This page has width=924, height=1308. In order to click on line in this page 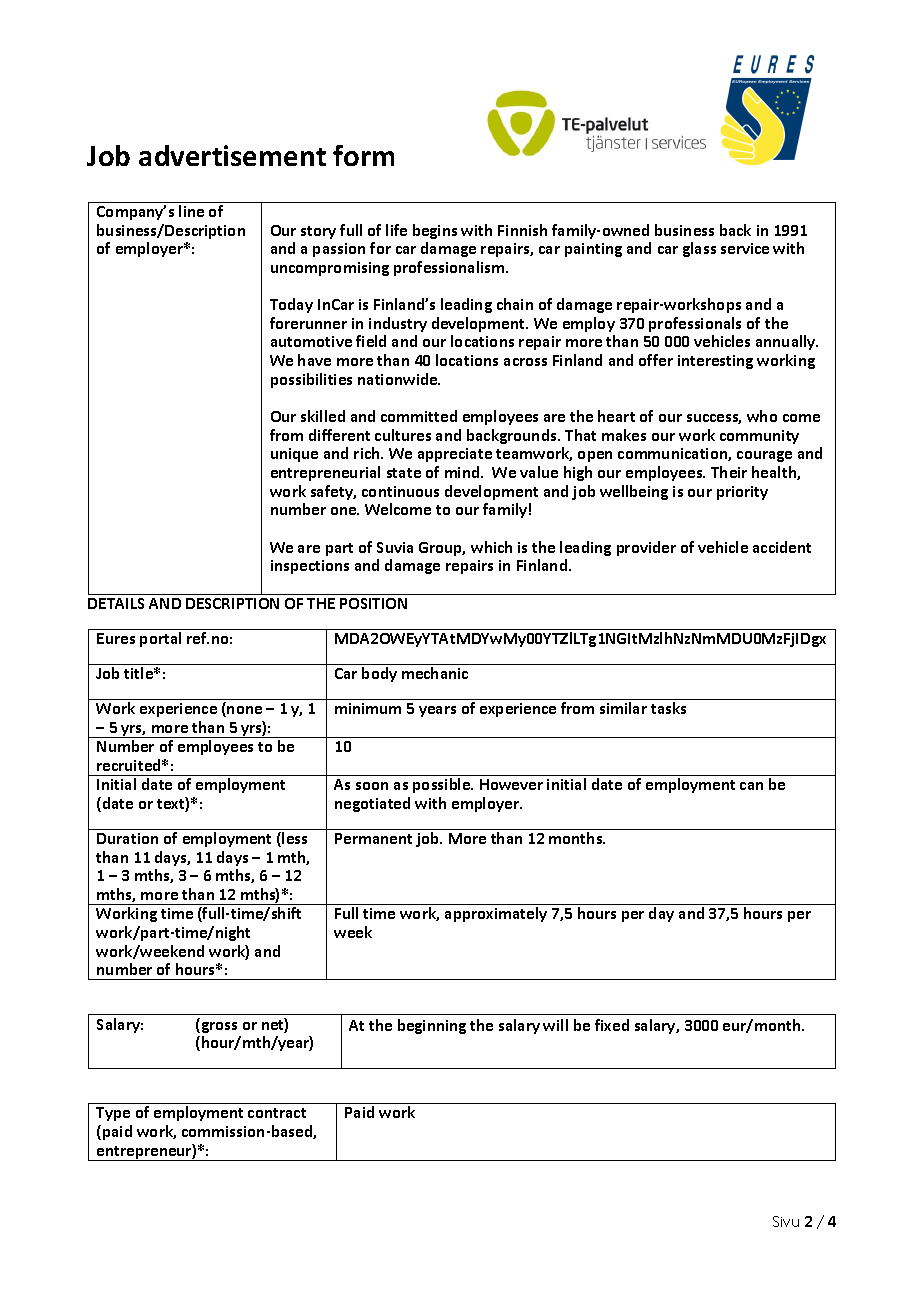, I will do `click(191, 211)`.
